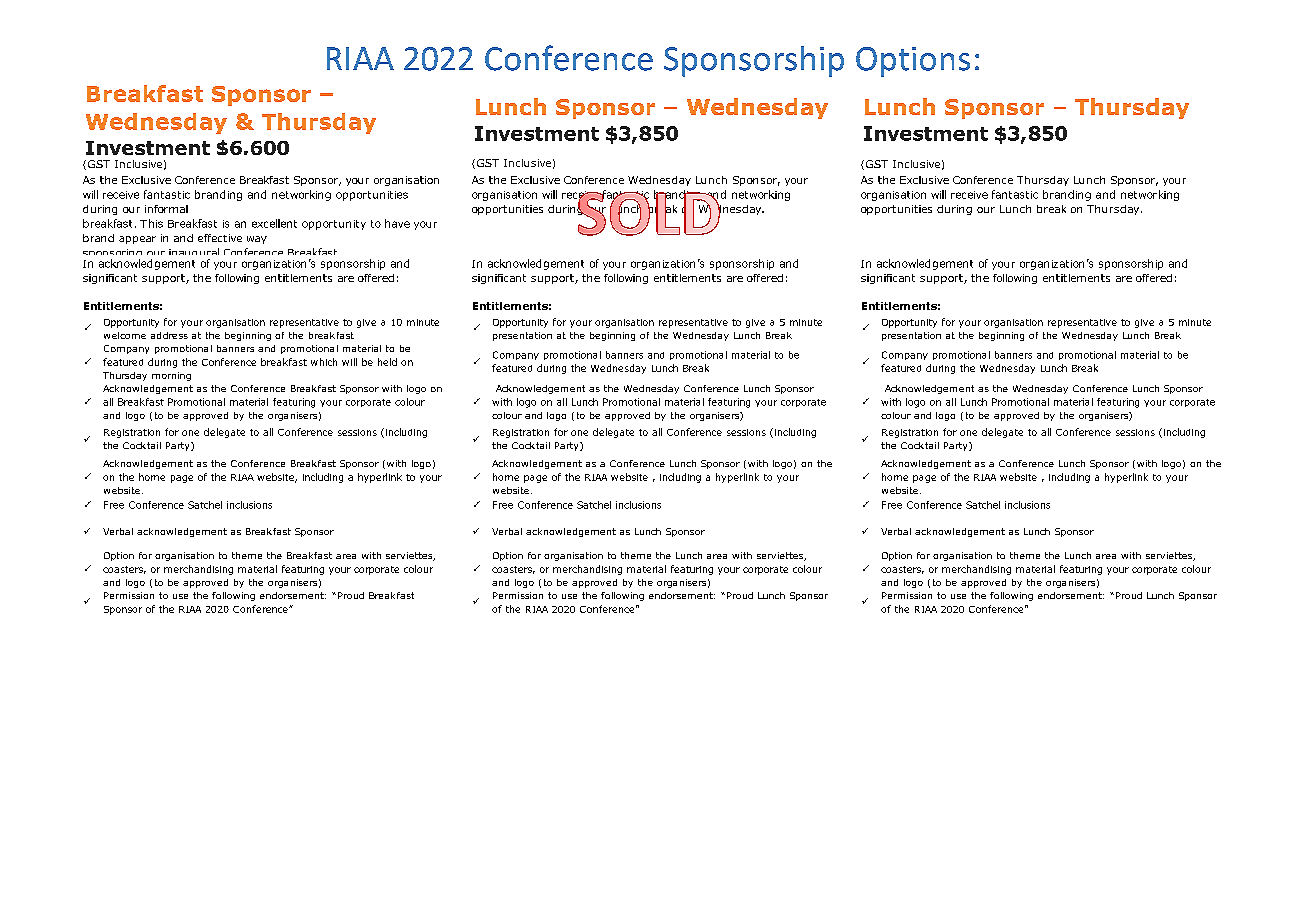 The width and height of the screenshot is (1308, 924). I want to click on informal, so click(166, 209).
